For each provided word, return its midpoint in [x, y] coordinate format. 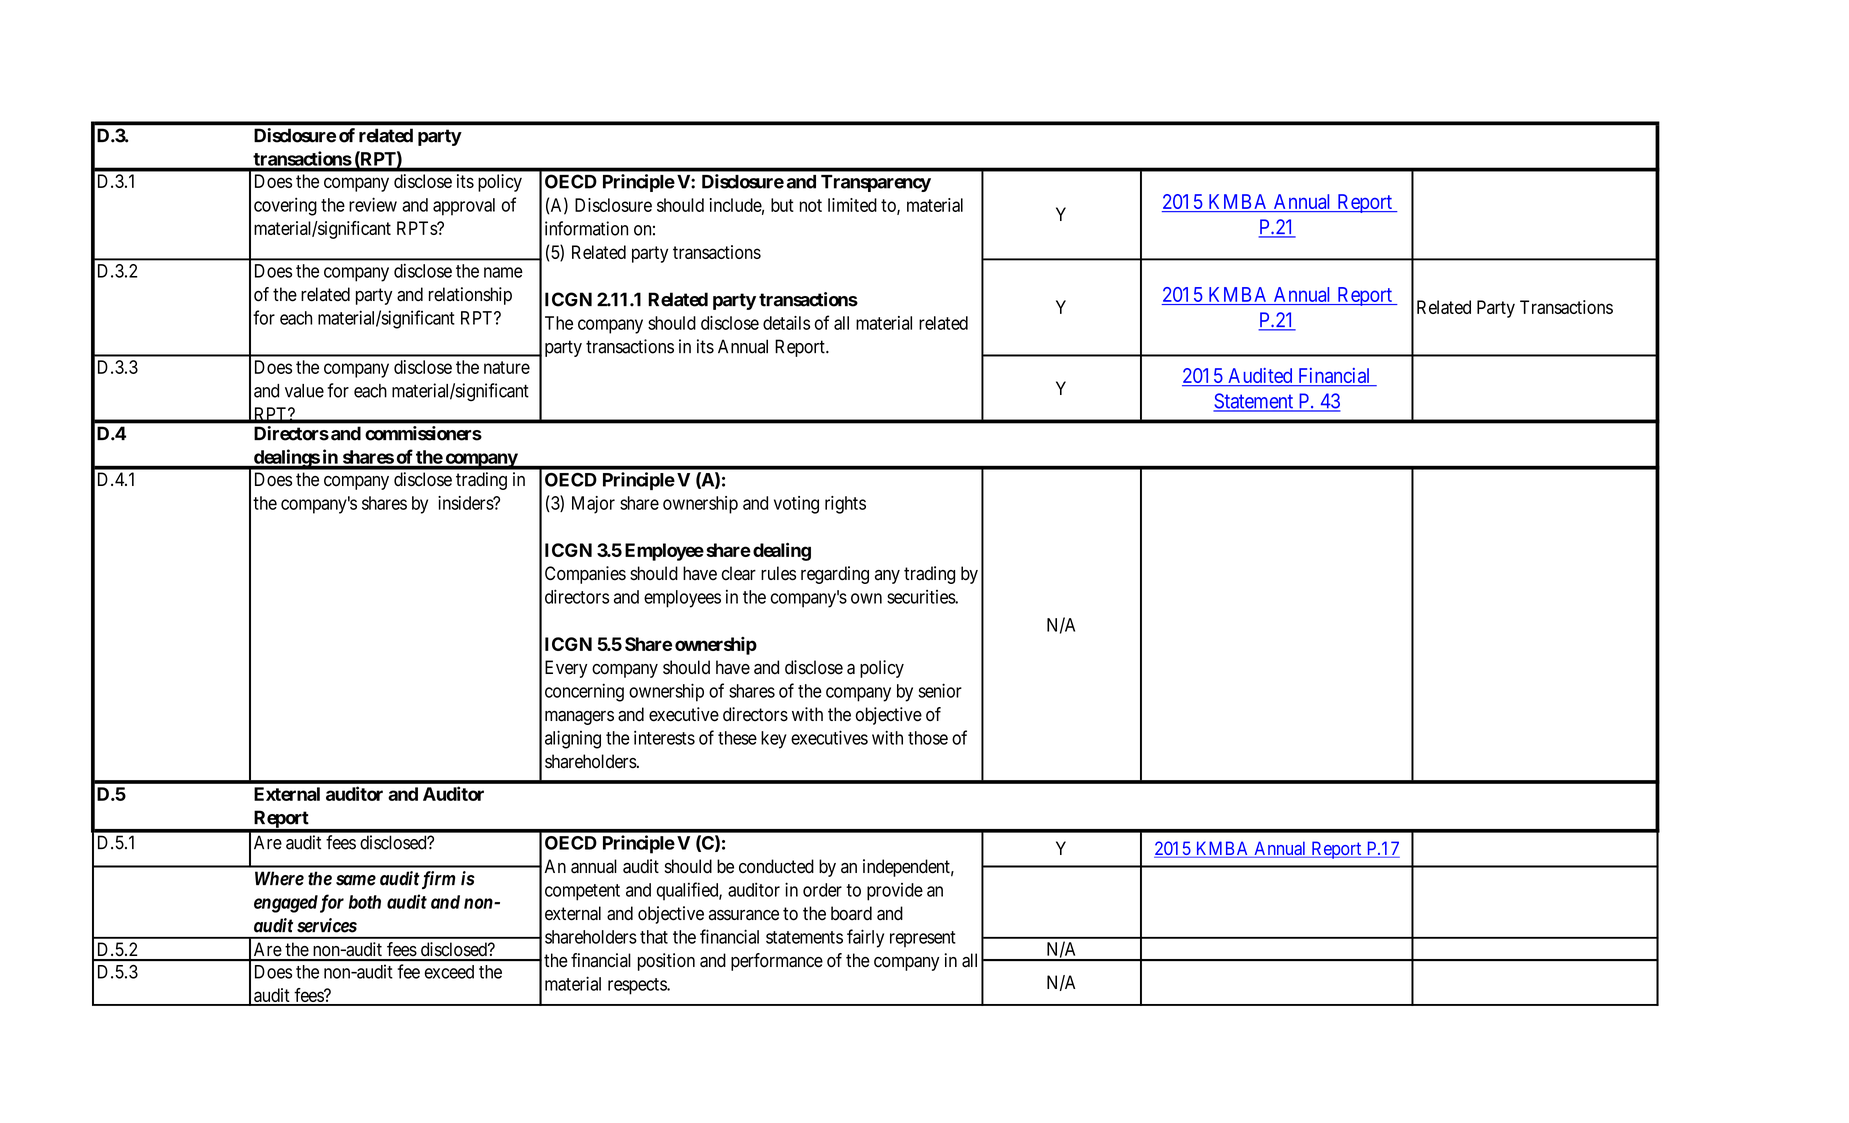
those [928, 738]
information [586, 228]
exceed [449, 972]
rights [845, 505]
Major [593, 505]
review [373, 204]
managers [579, 718]
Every [566, 669]
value [304, 391]
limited [852, 205]
